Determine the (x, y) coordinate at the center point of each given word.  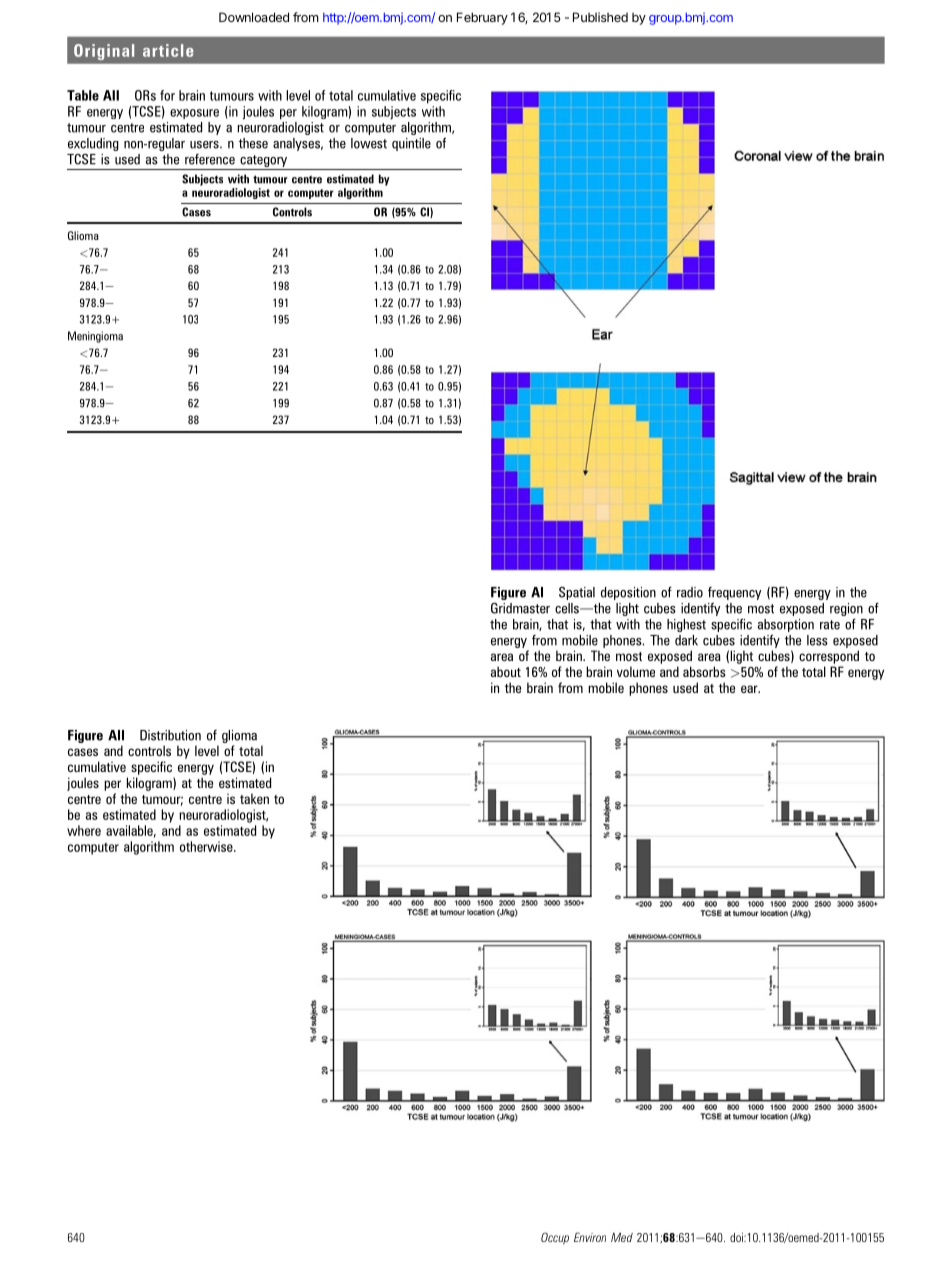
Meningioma (95, 337)
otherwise (207, 846)
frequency (734, 595)
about (506, 671)
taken (254, 798)
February (482, 18)
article (168, 50)
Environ (590, 1237)
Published (600, 17)
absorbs (704, 671)
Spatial (577, 593)
